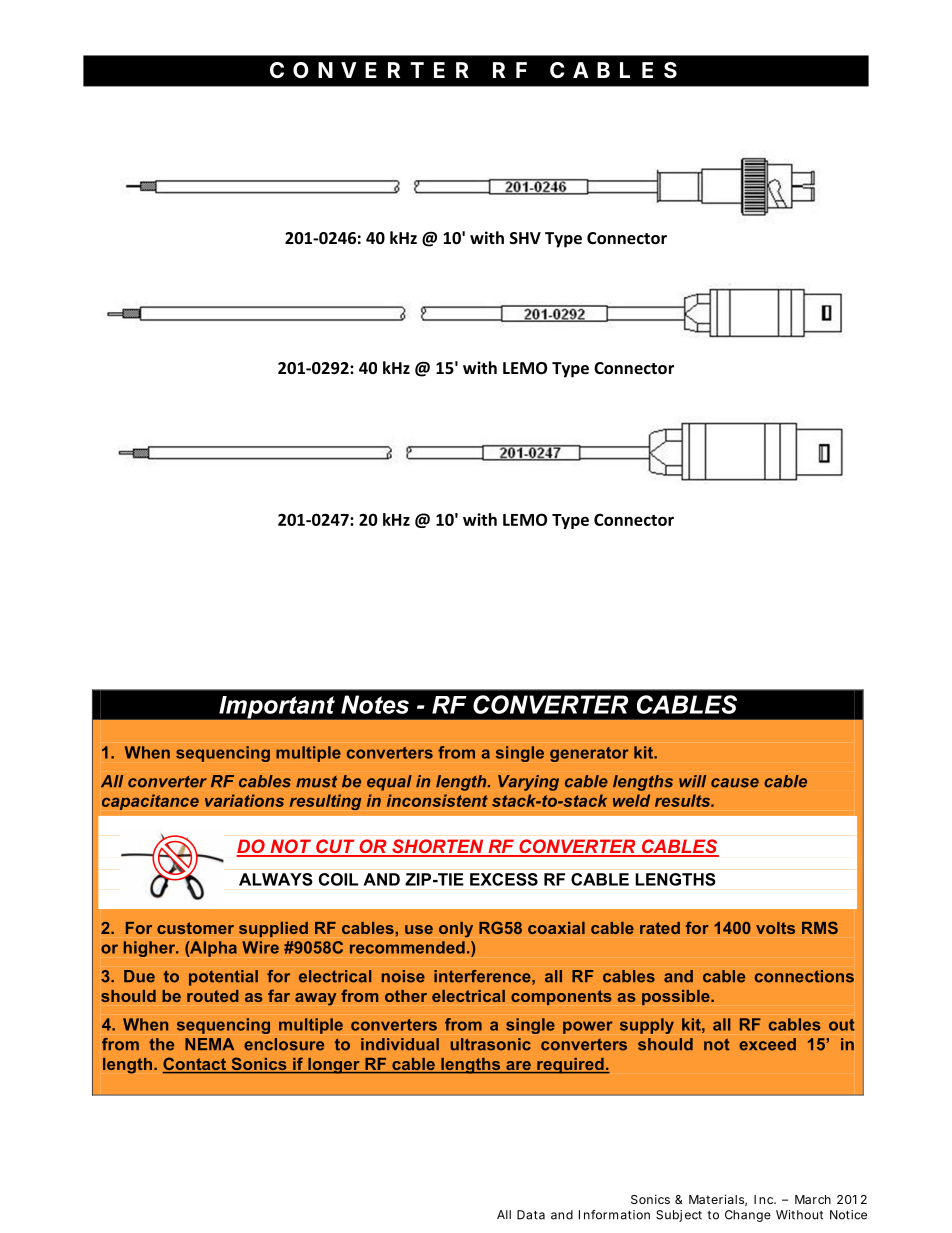 This page has width=952, height=1233. What do you see at coordinates (692, 781) in the page?
I see `will` at bounding box center [692, 781].
